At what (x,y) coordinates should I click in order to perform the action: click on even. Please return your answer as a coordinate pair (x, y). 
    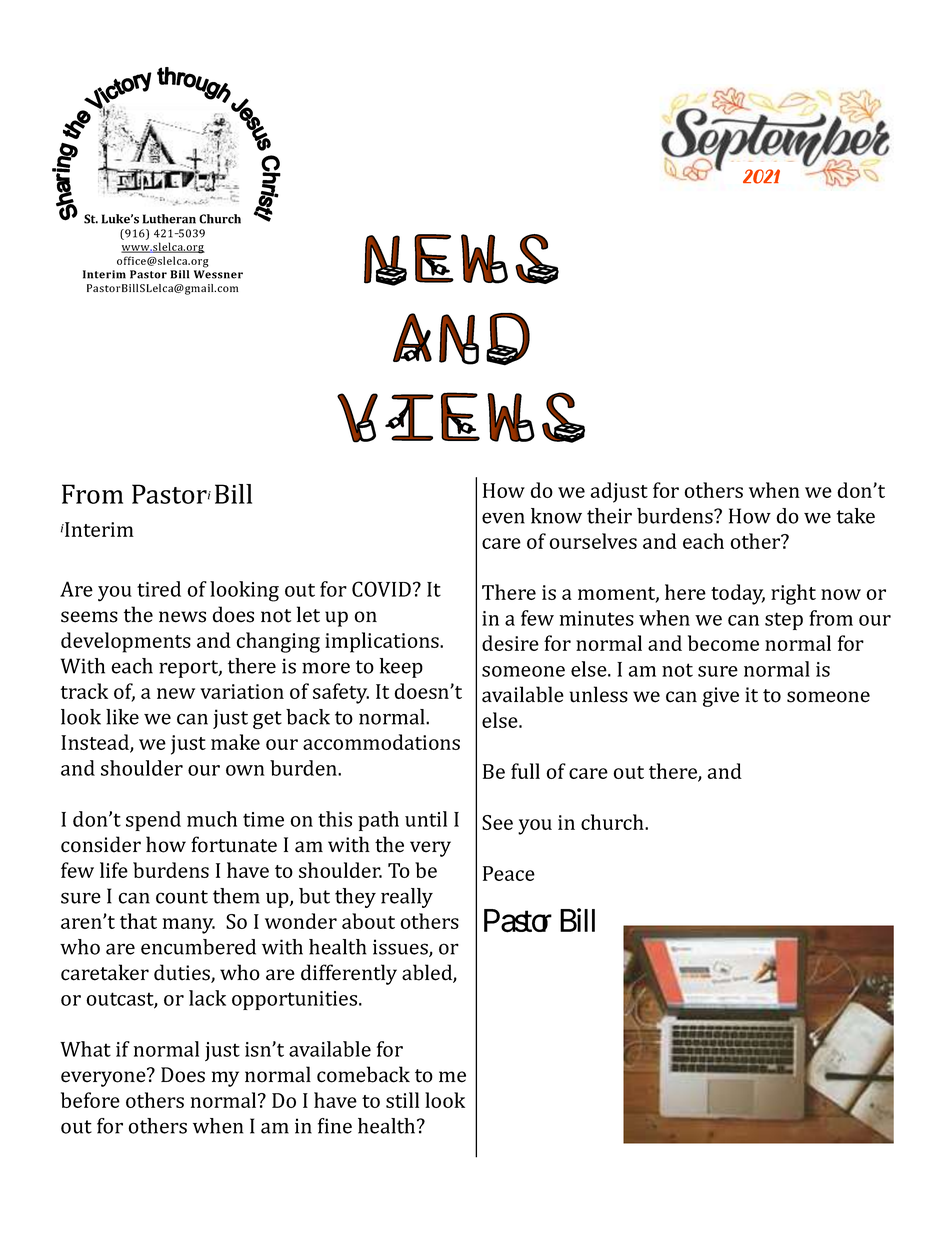
    Looking at the image, I should click on (503, 518).
